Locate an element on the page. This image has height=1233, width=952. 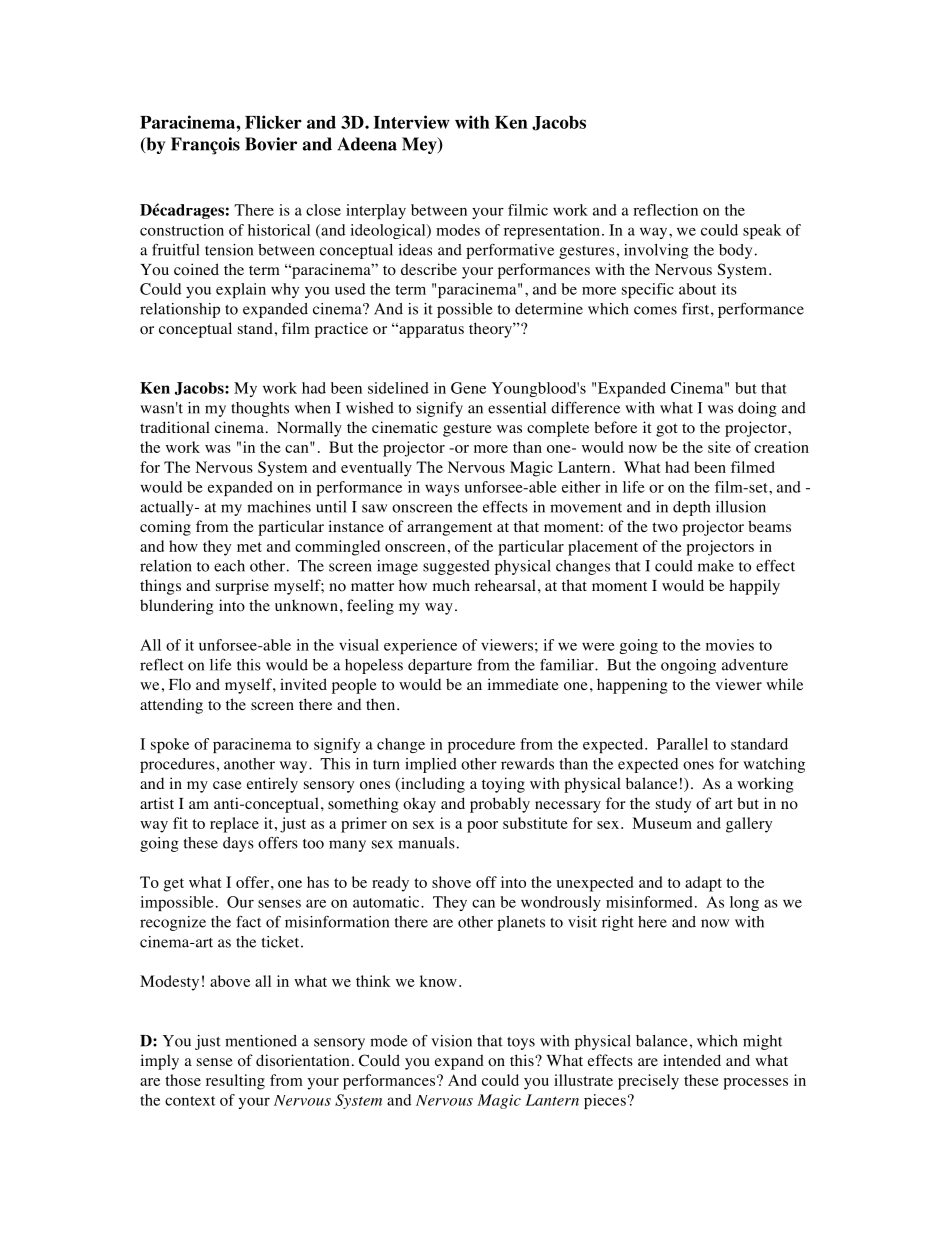
resulting is located at coordinates (235, 1082).
